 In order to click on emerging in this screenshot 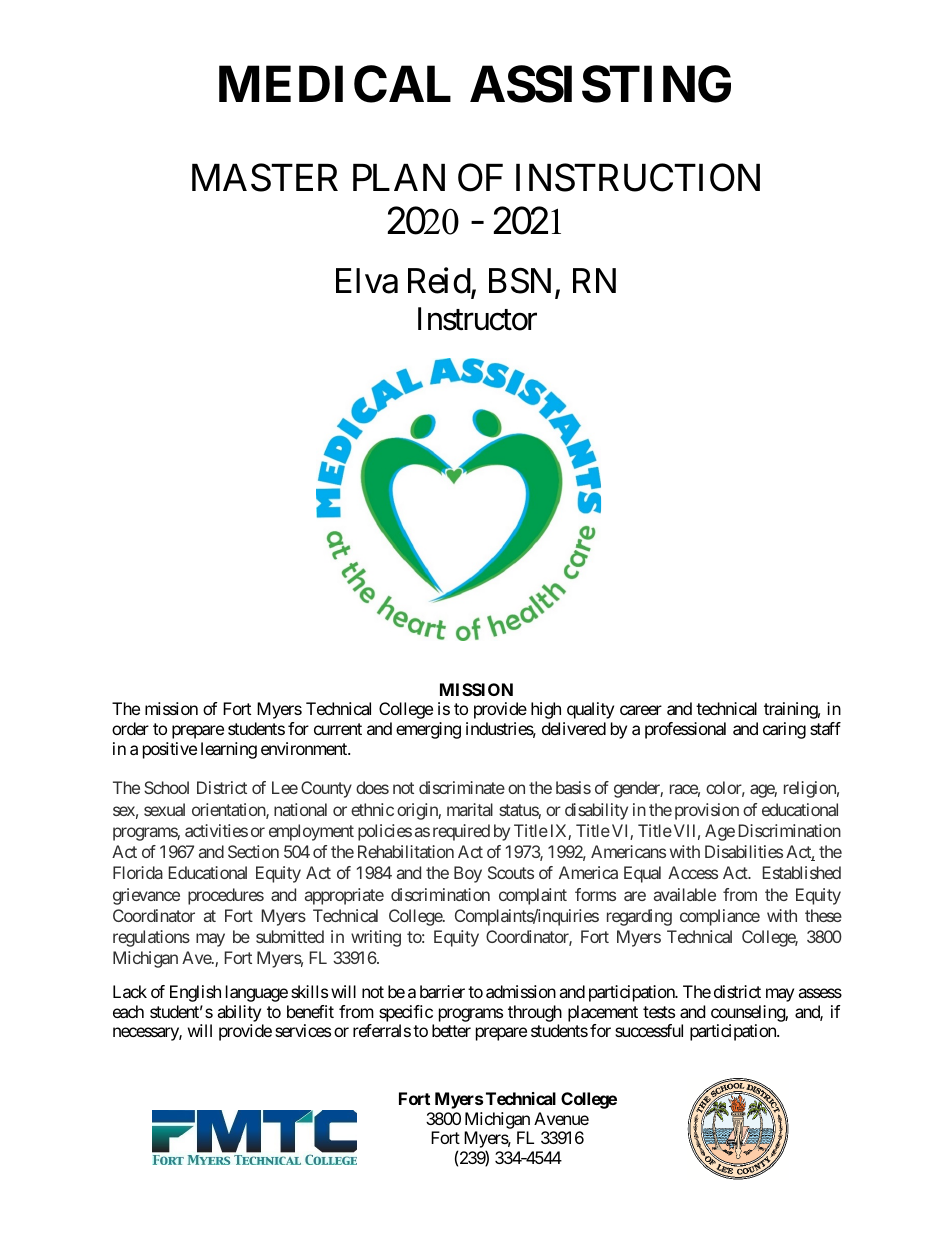, I will do `click(428, 730)`.
